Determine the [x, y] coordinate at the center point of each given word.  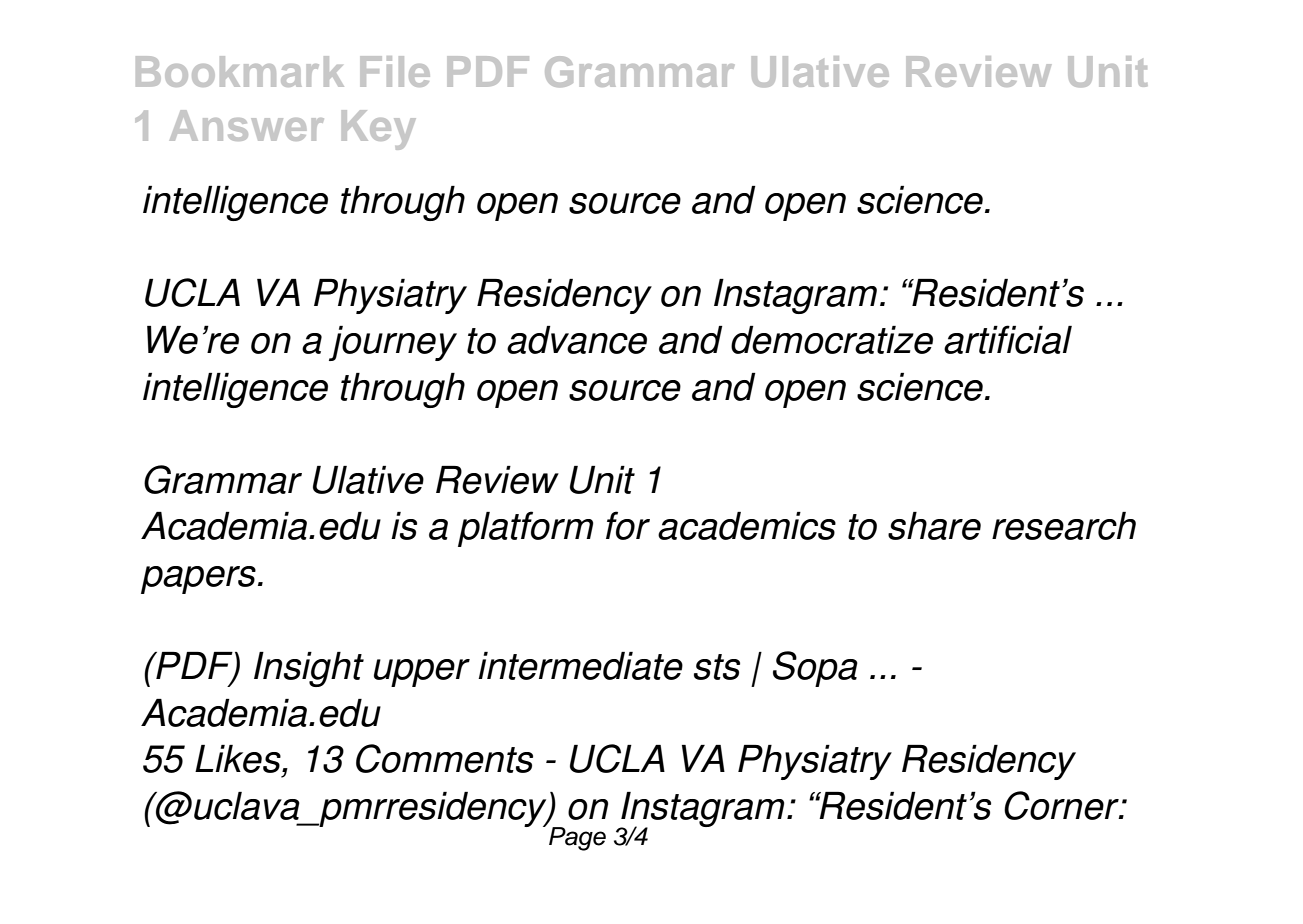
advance [577, 340]
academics [747, 526]
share [934, 526]
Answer [247, 125]
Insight [309, 669]
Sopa [815, 669]
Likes [239, 759]
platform [525, 529]
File [395, 71]
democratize [832, 340]
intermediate [580, 666]
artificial [1008, 339]
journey [393, 343]
